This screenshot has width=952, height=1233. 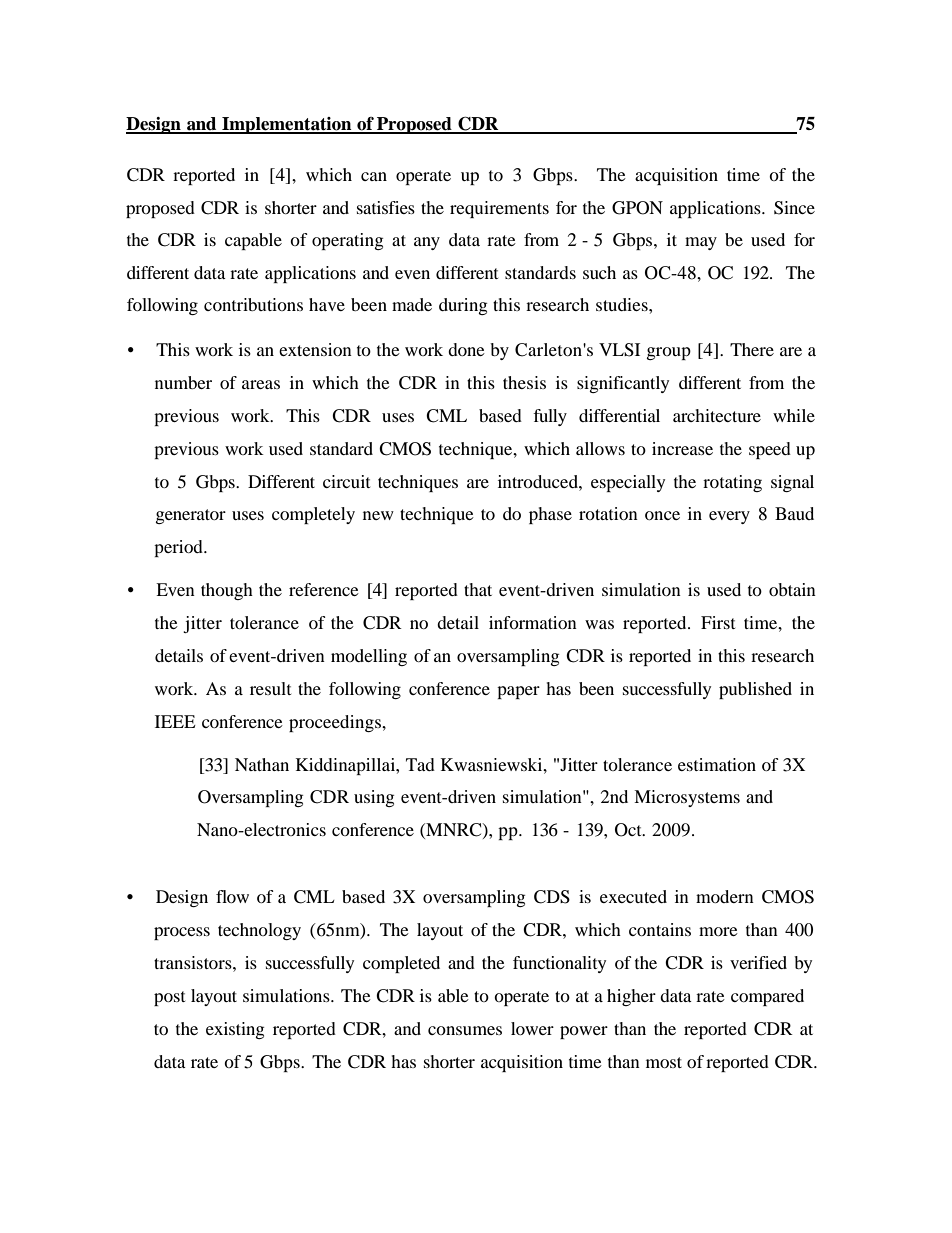 What do you see at coordinates (232, 896) in the screenshot?
I see `flow` at bounding box center [232, 896].
